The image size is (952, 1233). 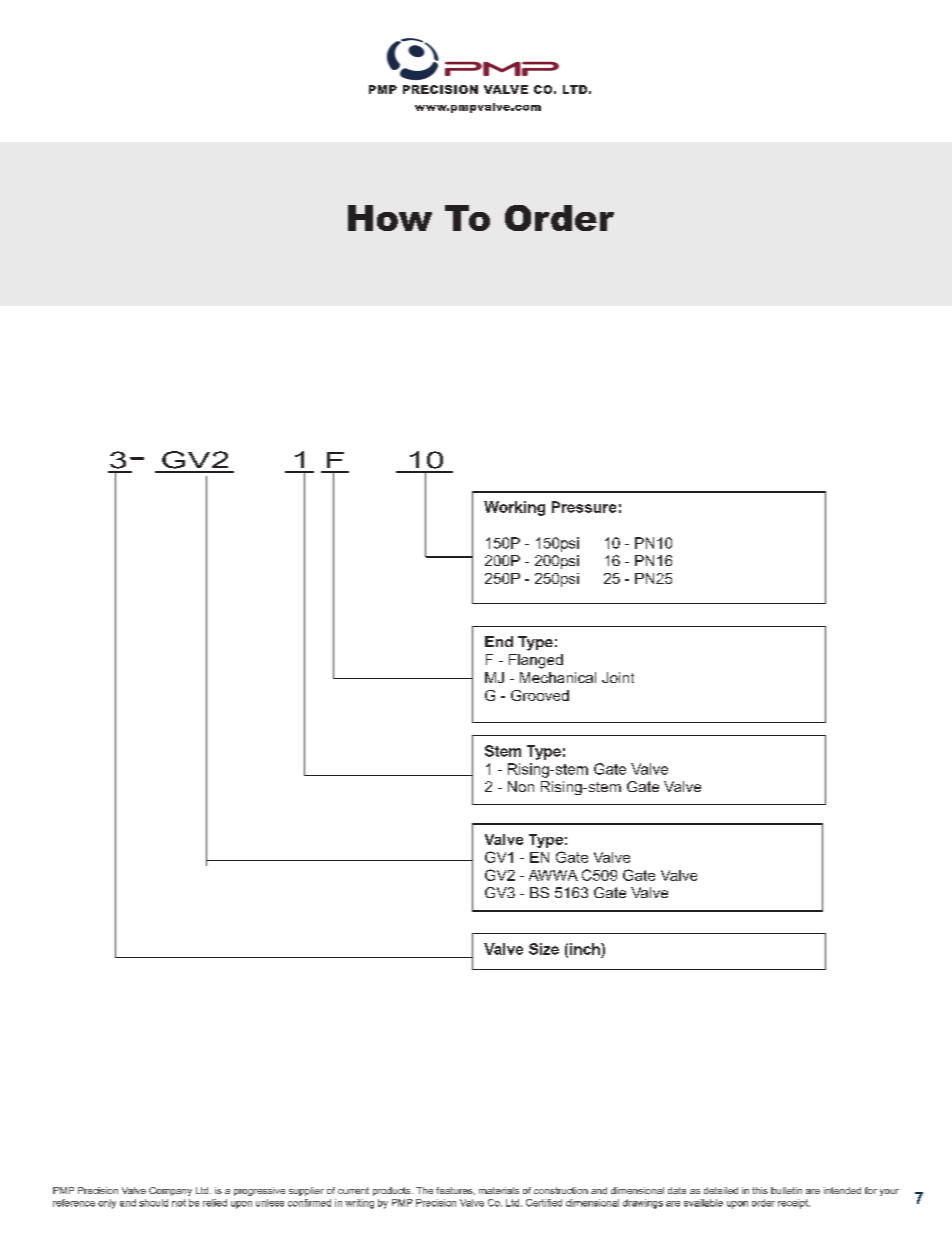 What do you see at coordinates (586, 949) in the screenshot?
I see `inch` at bounding box center [586, 949].
